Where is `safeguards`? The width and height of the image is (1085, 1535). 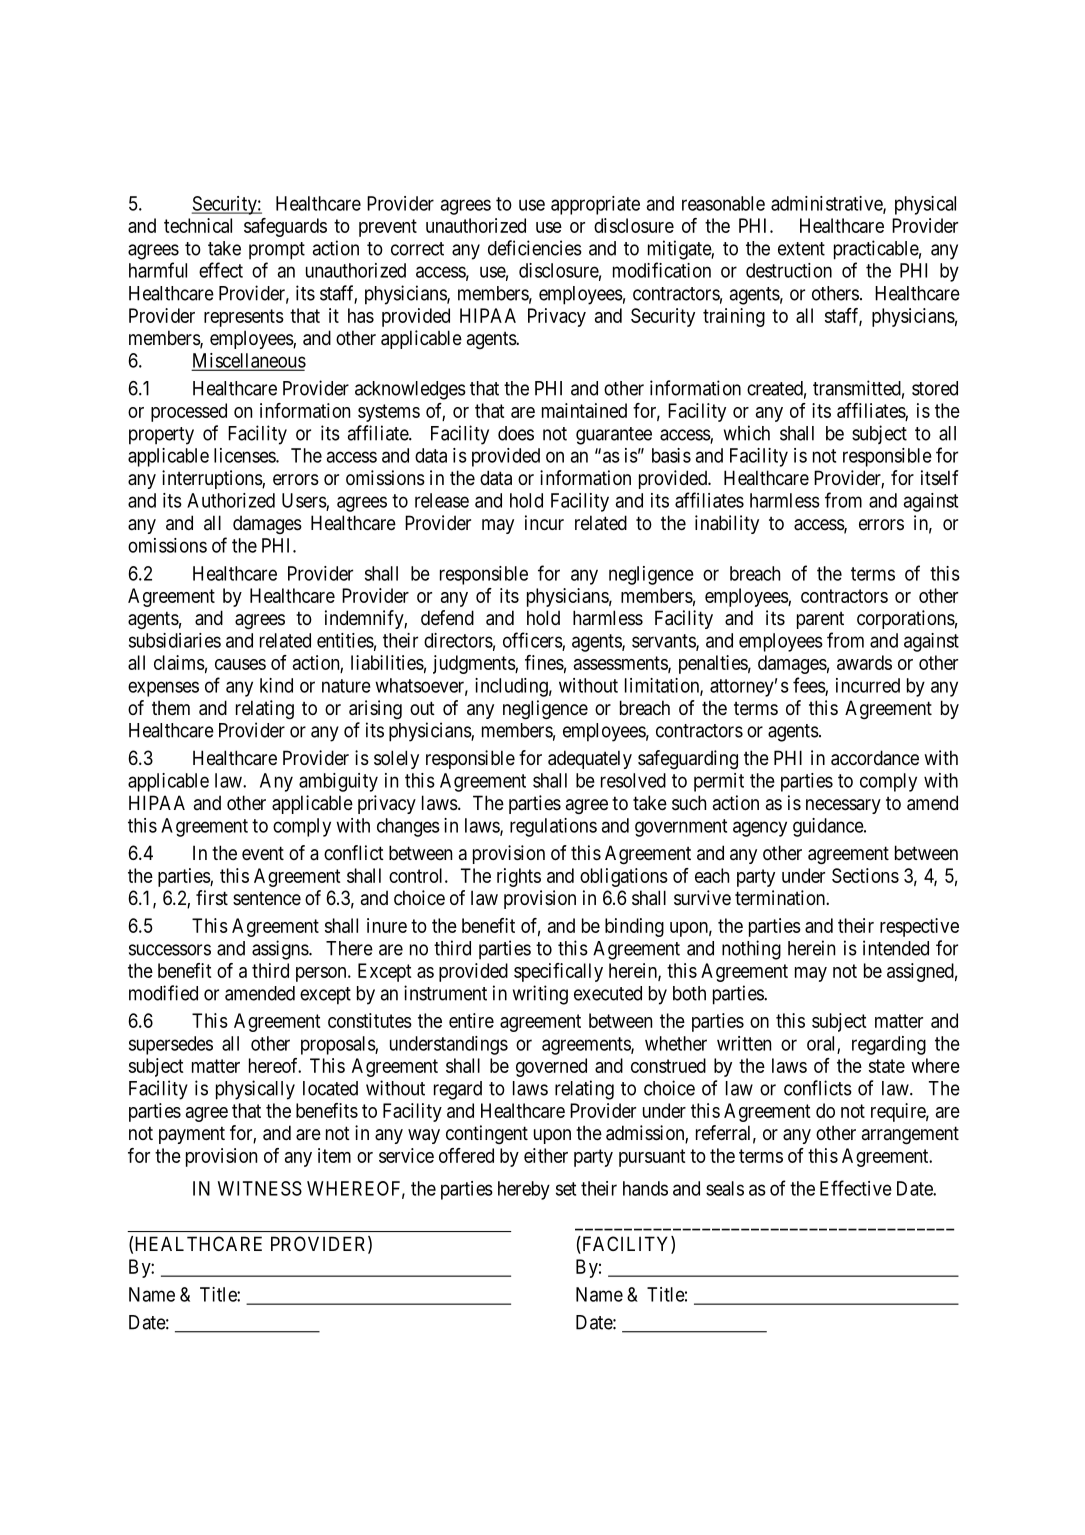 safeguards is located at coordinates (285, 227).
